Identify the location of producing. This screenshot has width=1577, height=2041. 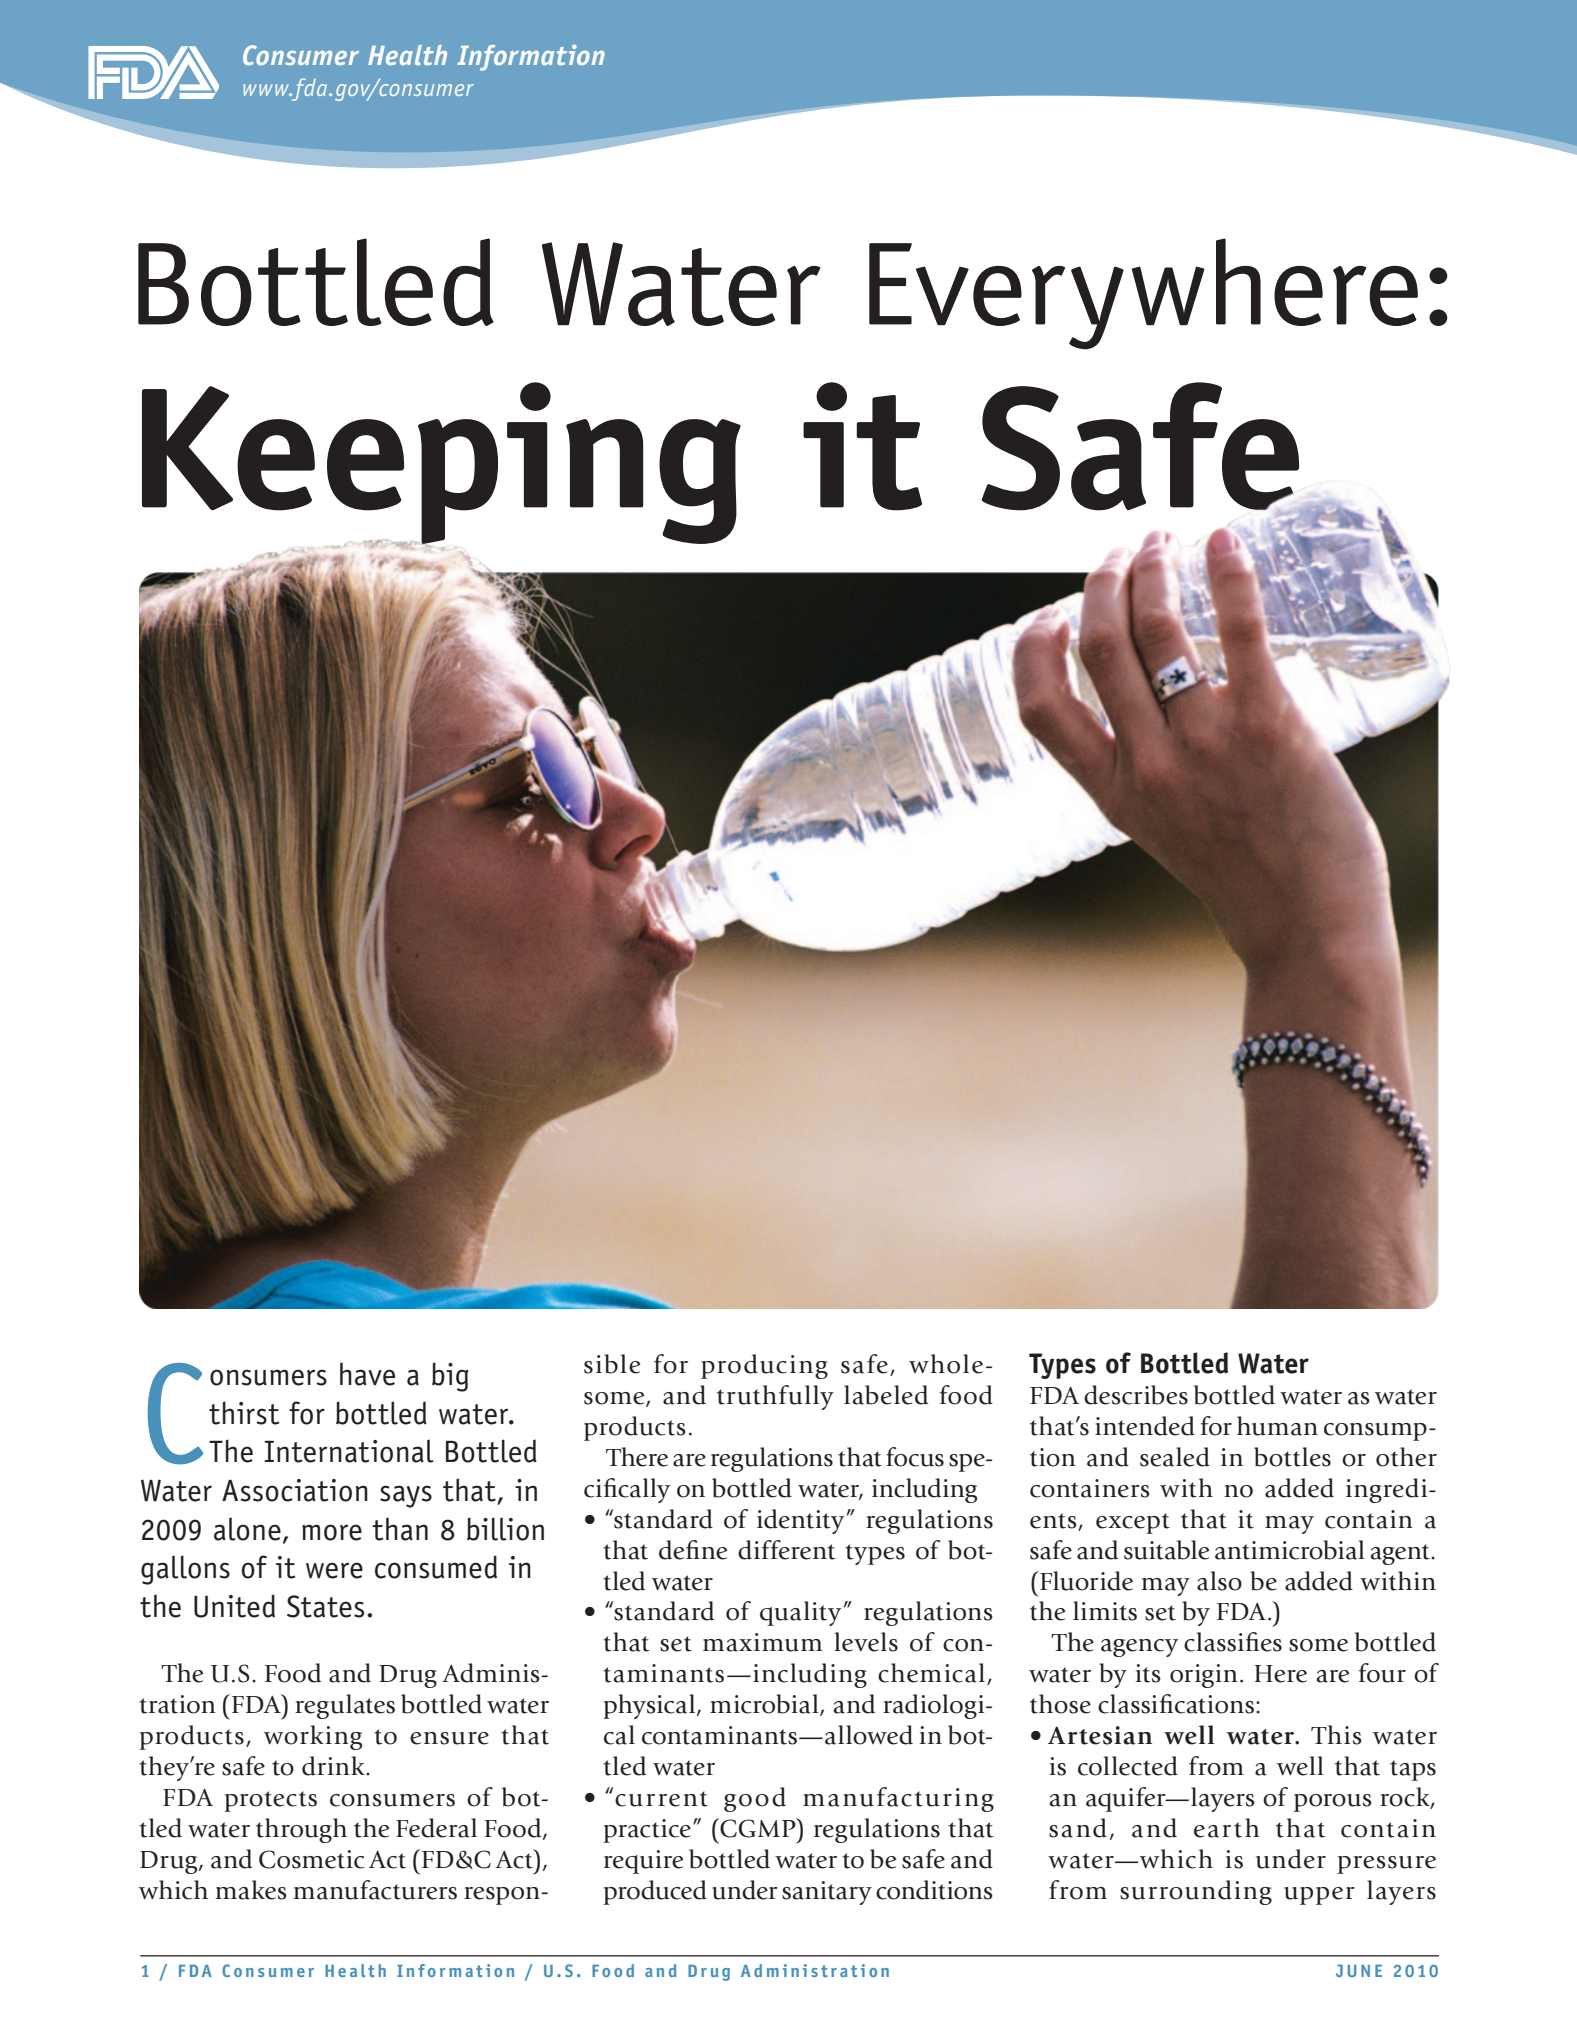
(764, 1366).
